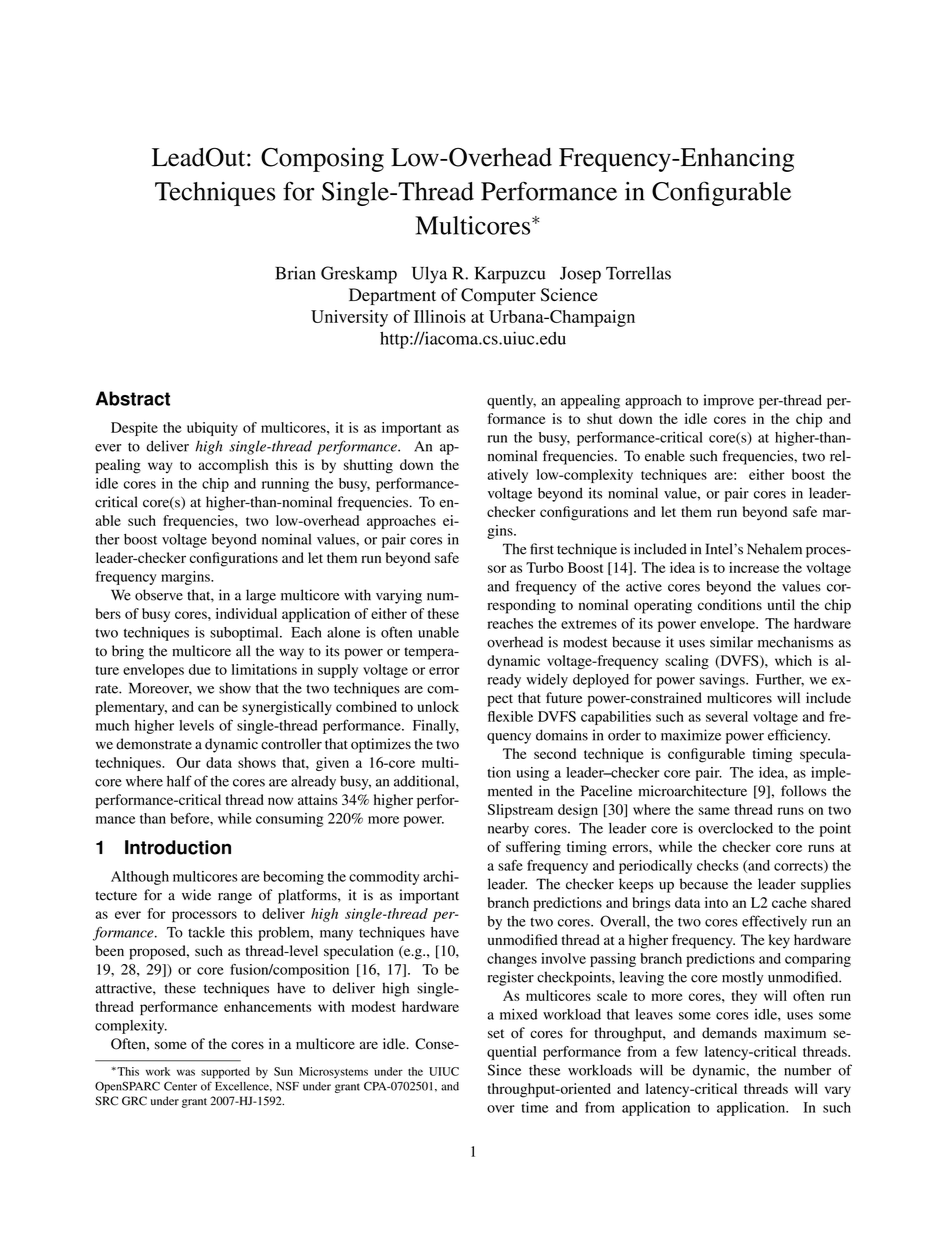  Describe the element at coordinates (807, 1070) in the screenshot. I see `number` at that location.
